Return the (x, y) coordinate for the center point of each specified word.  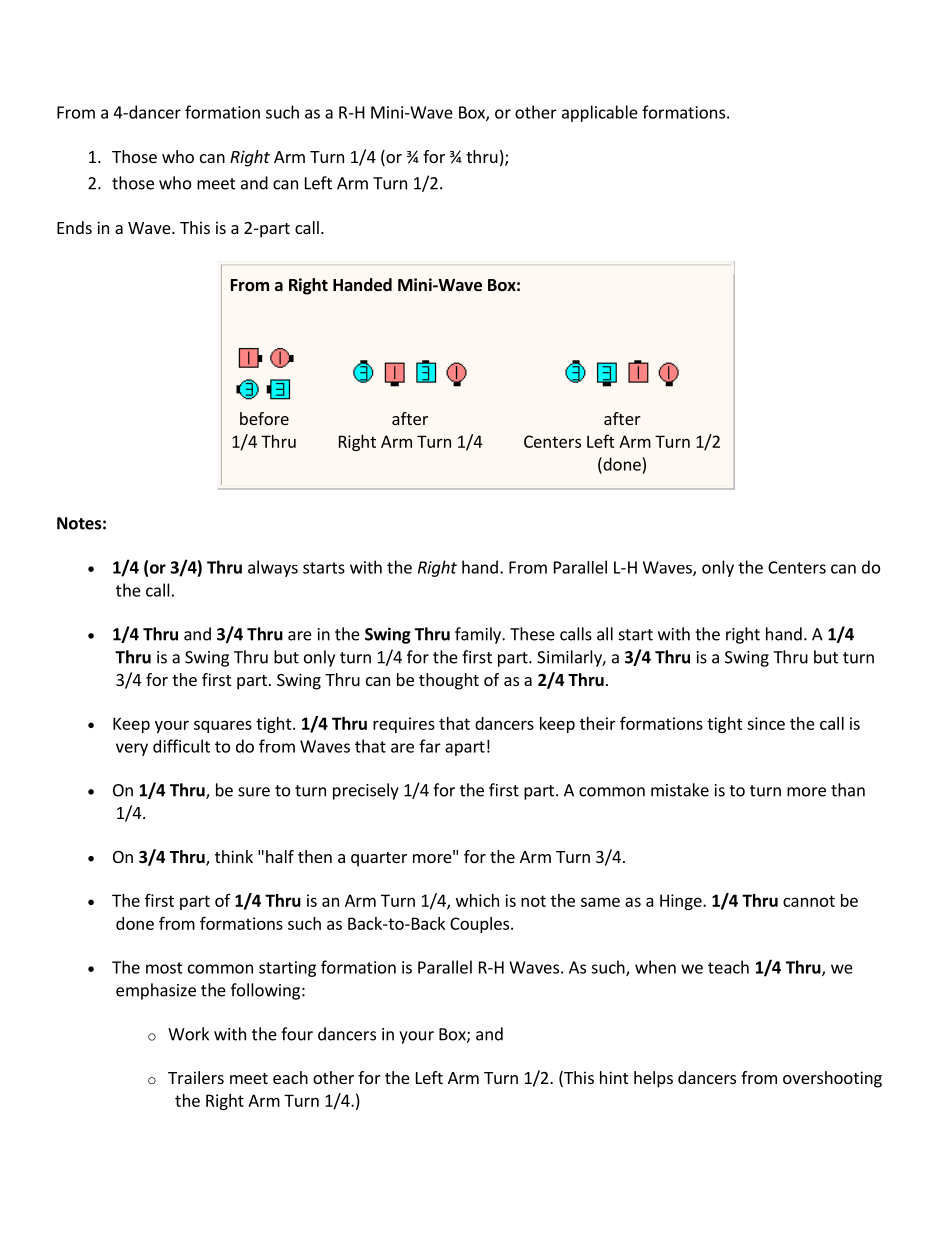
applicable (600, 113)
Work (188, 1034)
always (273, 568)
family (479, 635)
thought (449, 681)
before (264, 418)
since (766, 723)
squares (223, 726)
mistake (680, 790)
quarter (379, 859)
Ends (74, 227)
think (234, 856)
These (532, 634)
